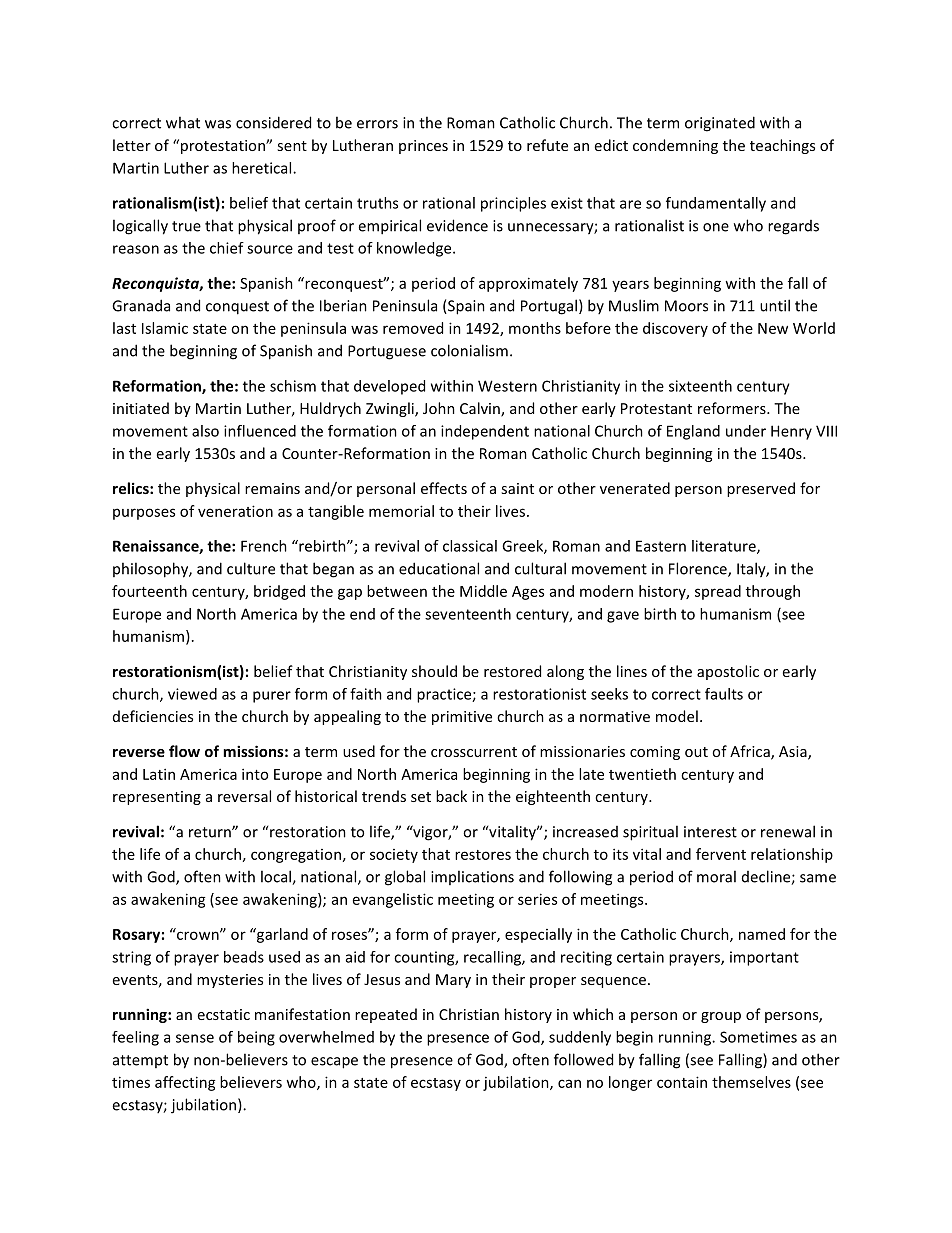 This screenshot has height=1233, width=952. Describe the element at coordinates (183, 122) in the screenshot. I see `what` at that location.
